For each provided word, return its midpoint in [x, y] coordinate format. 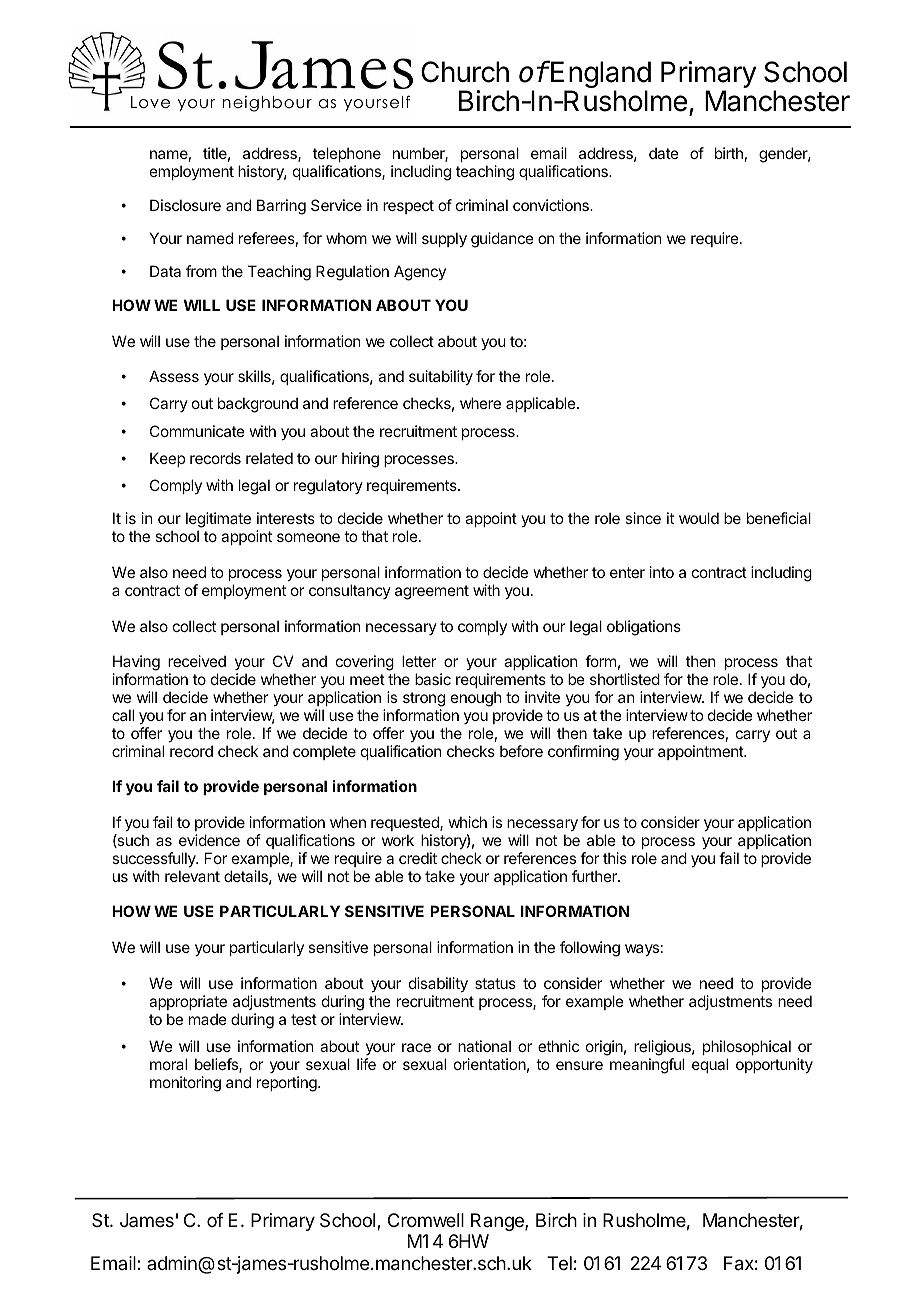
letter [419, 661]
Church [465, 72]
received [197, 661]
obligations [644, 628]
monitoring [185, 1084]
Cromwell [426, 1220]
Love [150, 102]
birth [729, 153]
